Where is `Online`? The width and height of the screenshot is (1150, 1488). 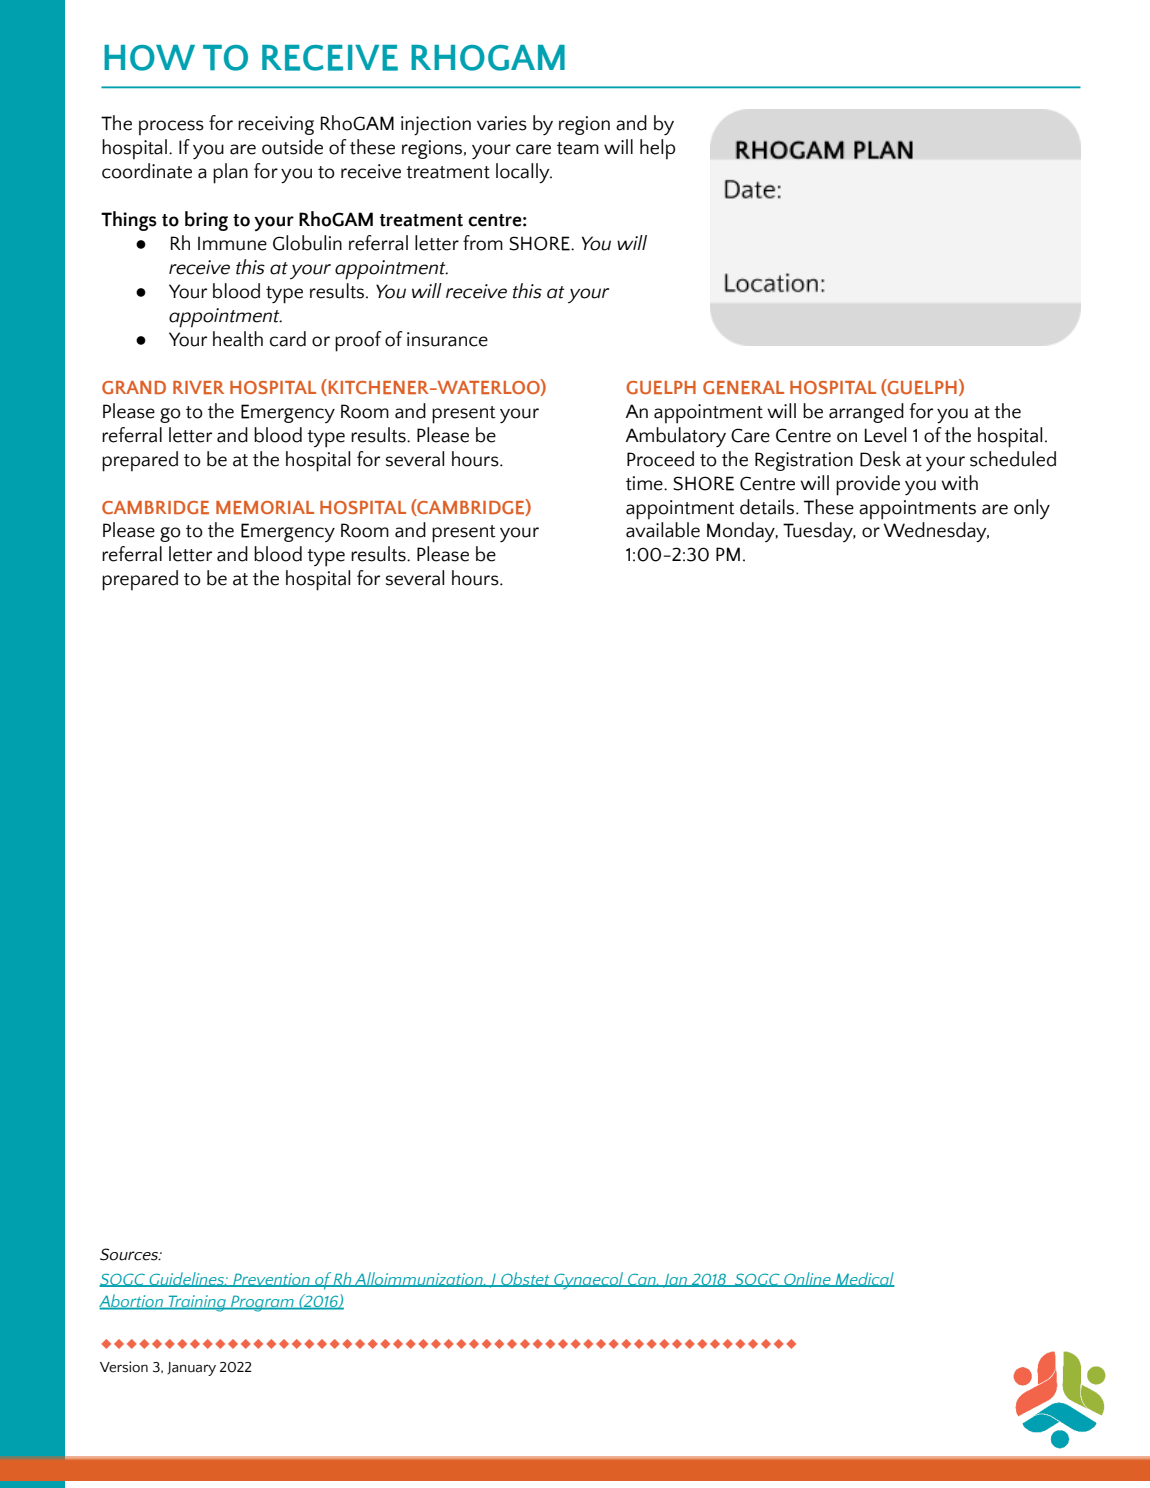
Online is located at coordinates (807, 1279).
